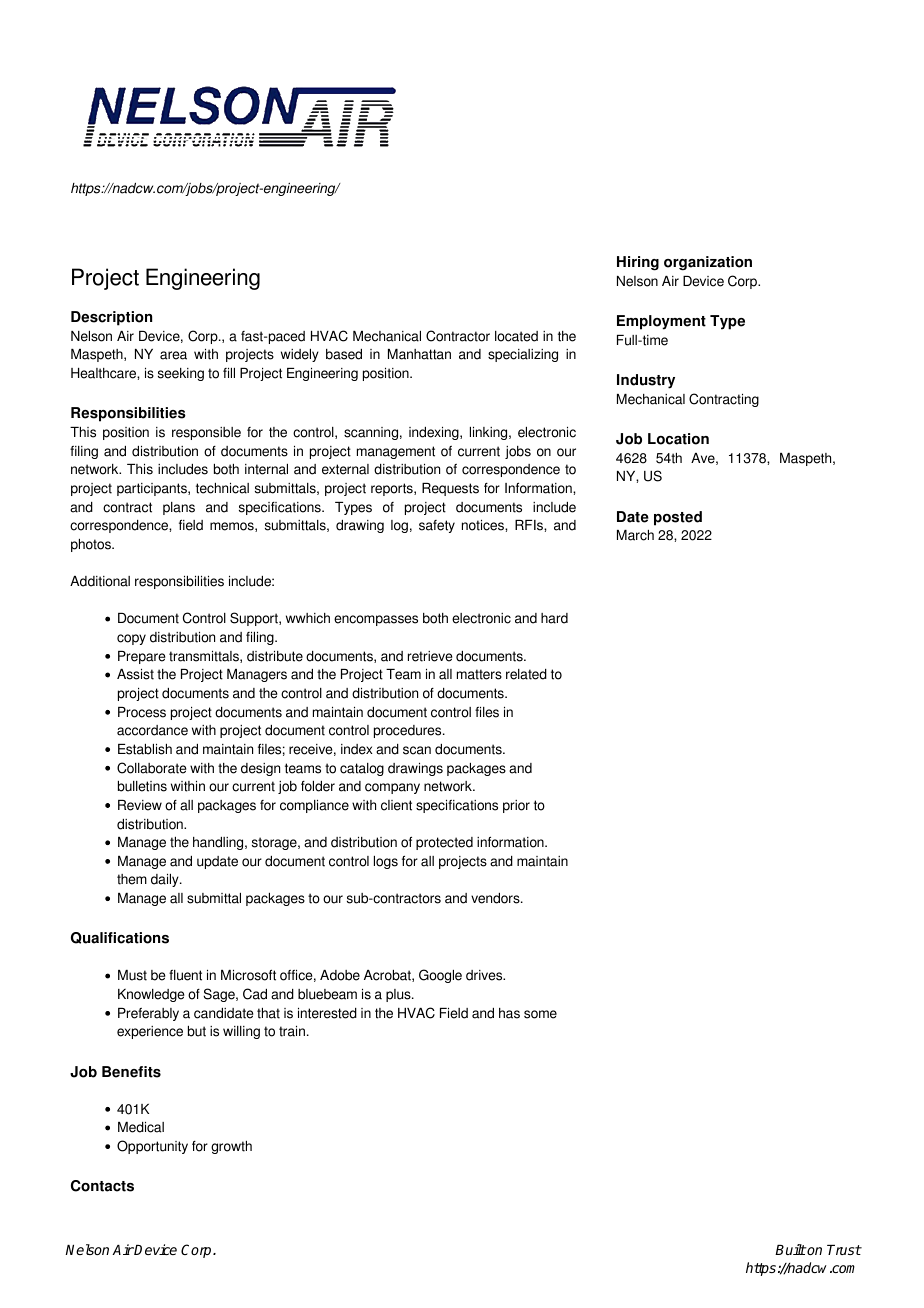  What do you see at coordinates (496, 898) in the screenshot?
I see `vendors` at bounding box center [496, 898].
